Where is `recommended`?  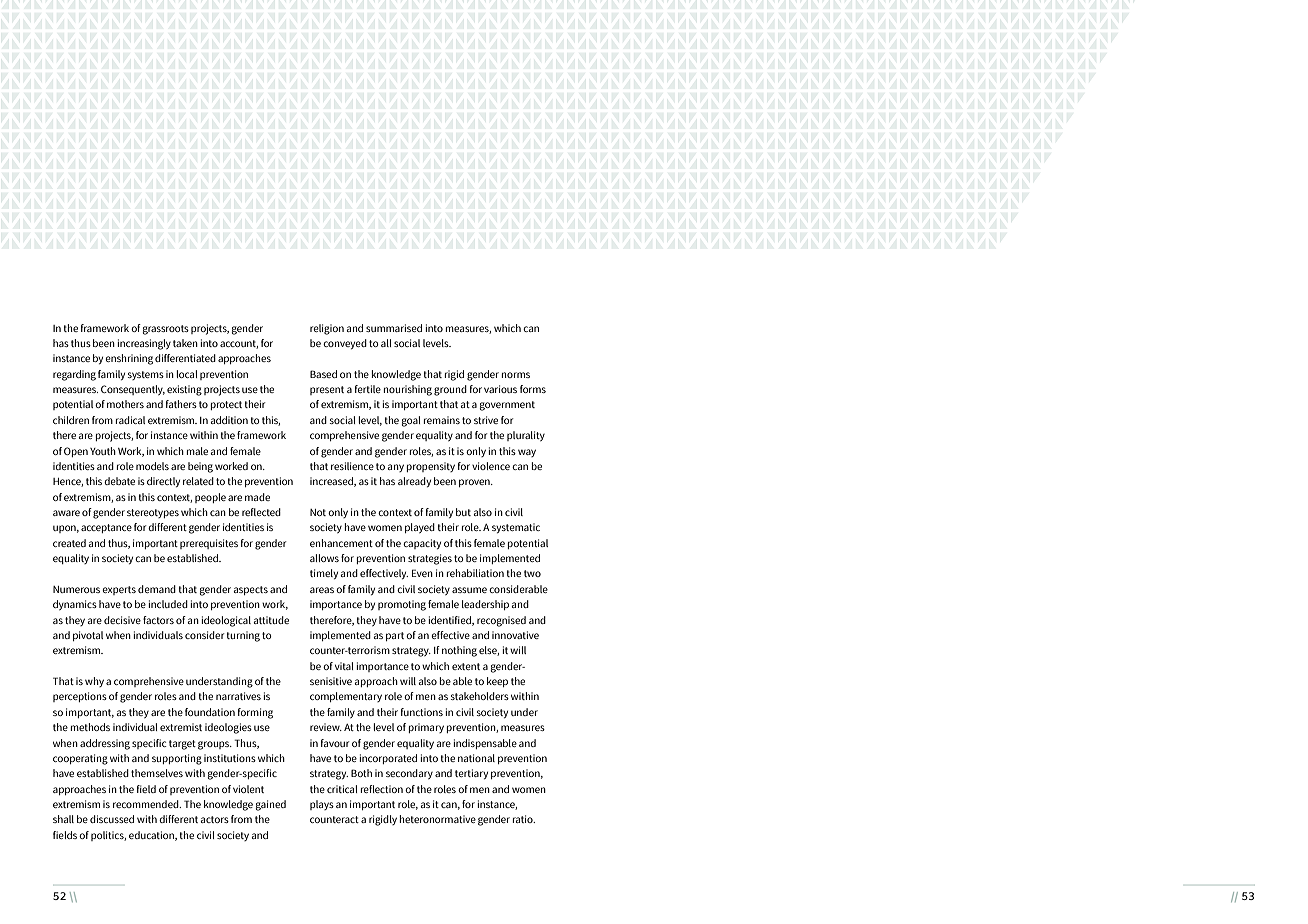 recommended is located at coordinates (147, 804).
